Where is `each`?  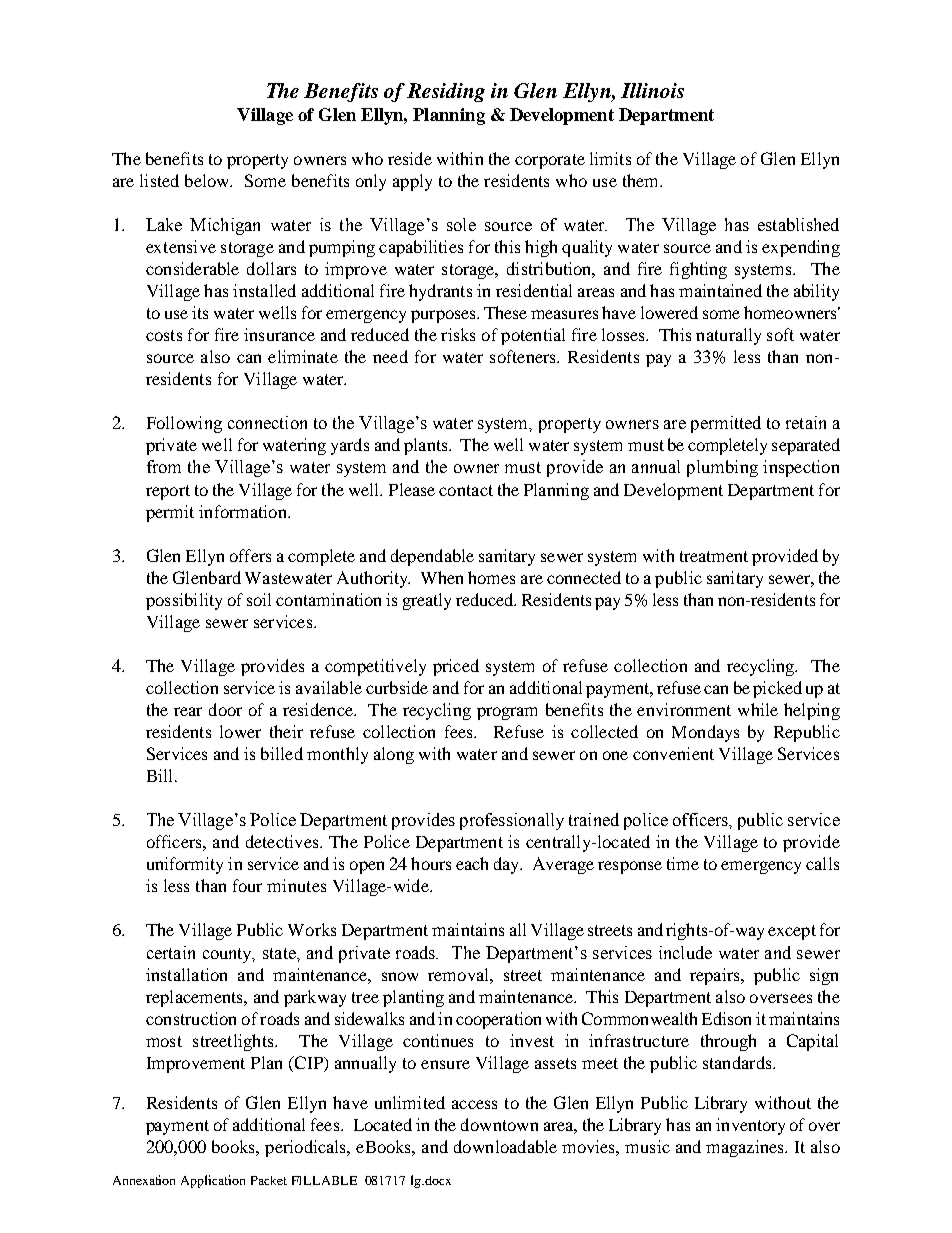 each is located at coordinates (472, 863).
